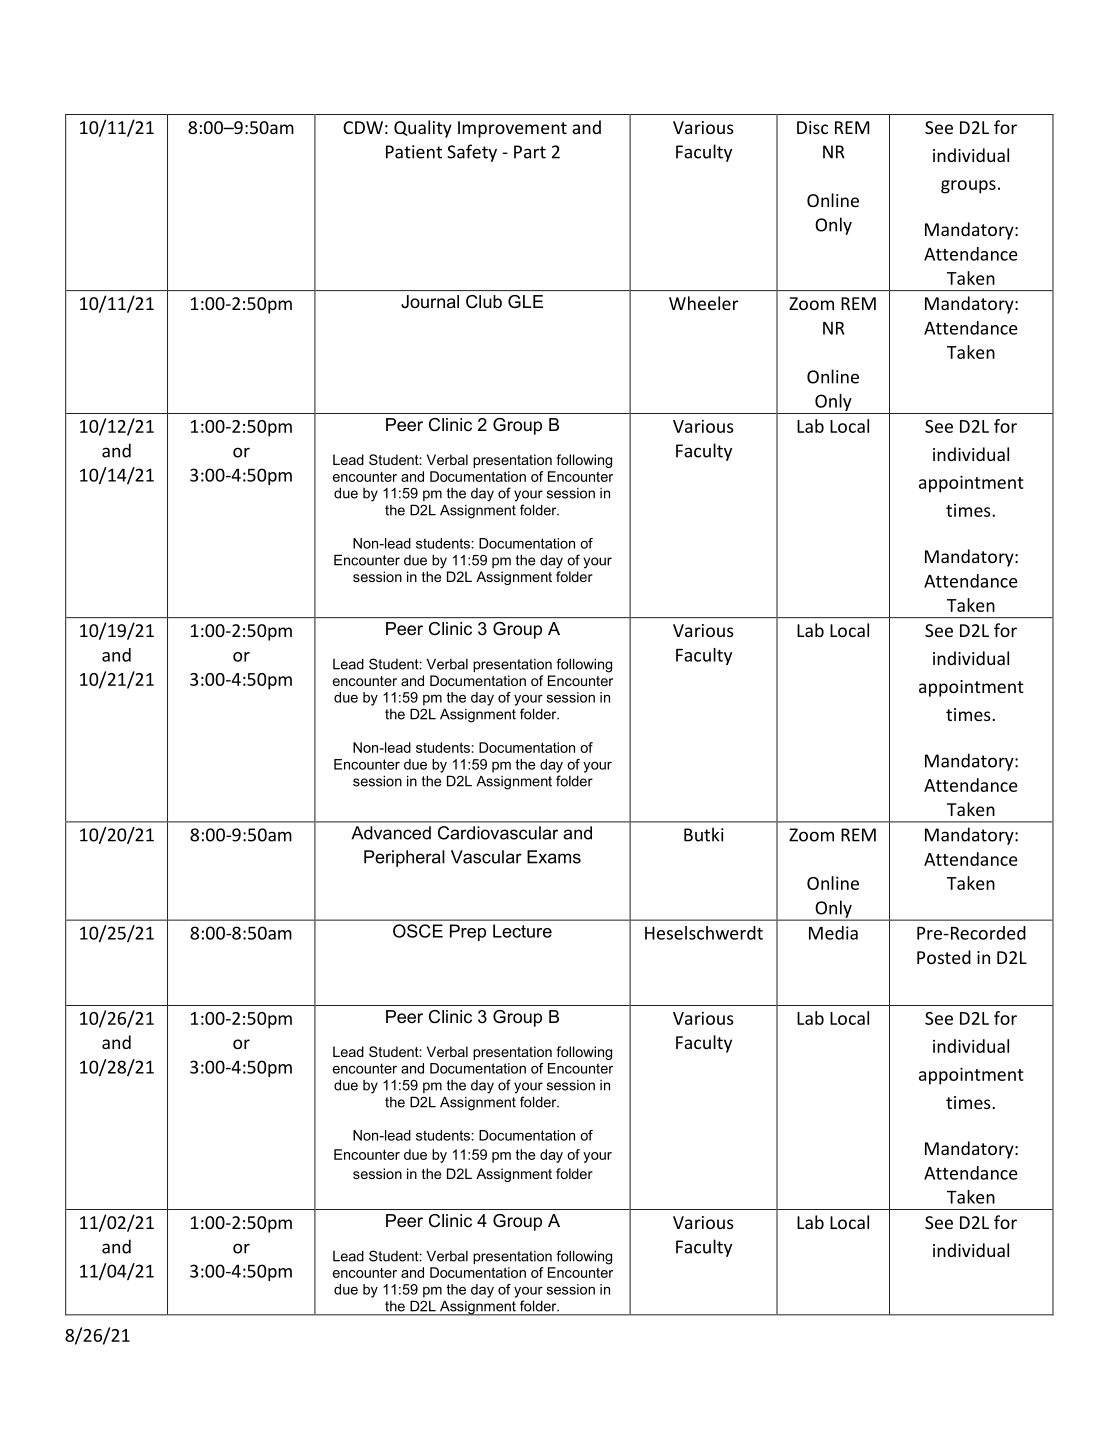 The width and height of the image is (1110, 1437). I want to click on Club, so click(484, 301).
